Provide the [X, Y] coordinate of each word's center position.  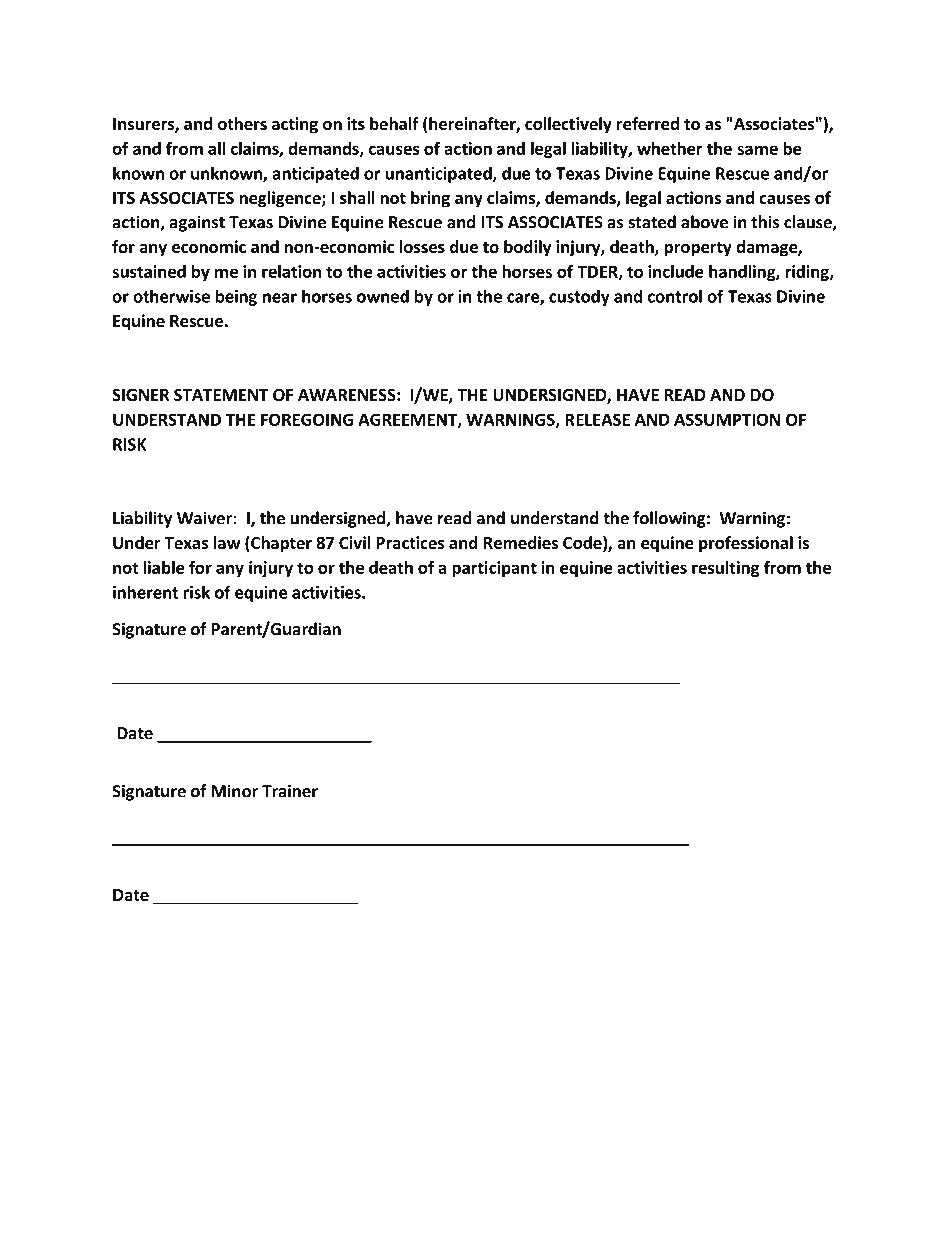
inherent [145, 592]
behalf [394, 124]
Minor [235, 791]
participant [494, 569]
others [242, 124]
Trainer [290, 791]
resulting [725, 569]
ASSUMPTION [727, 419]
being [236, 297]
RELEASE [597, 419]
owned [383, 296]
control [675, 296]
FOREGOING [307, 419]
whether [670, 148]
